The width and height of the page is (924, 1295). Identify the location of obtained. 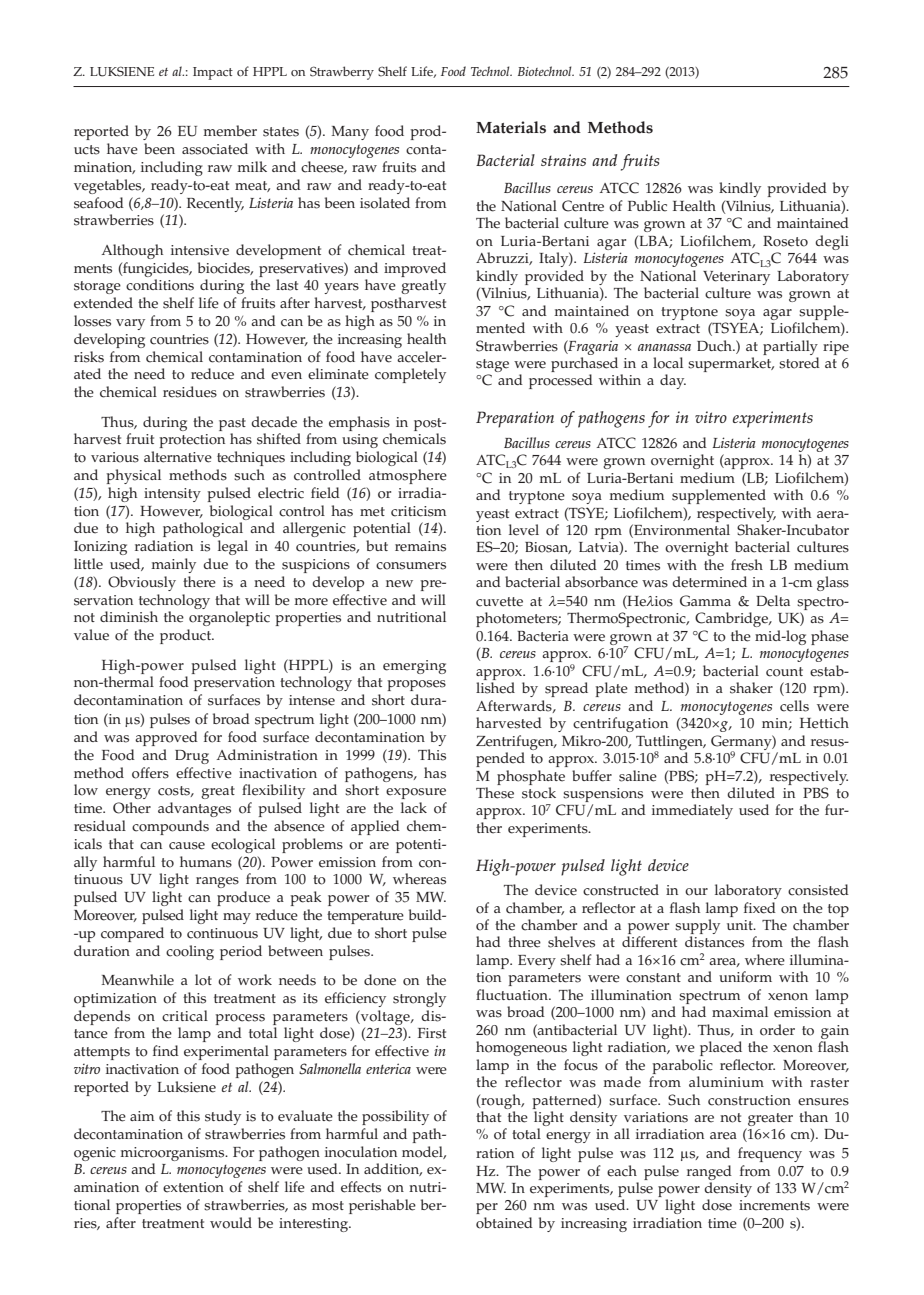
(504, 1223).
